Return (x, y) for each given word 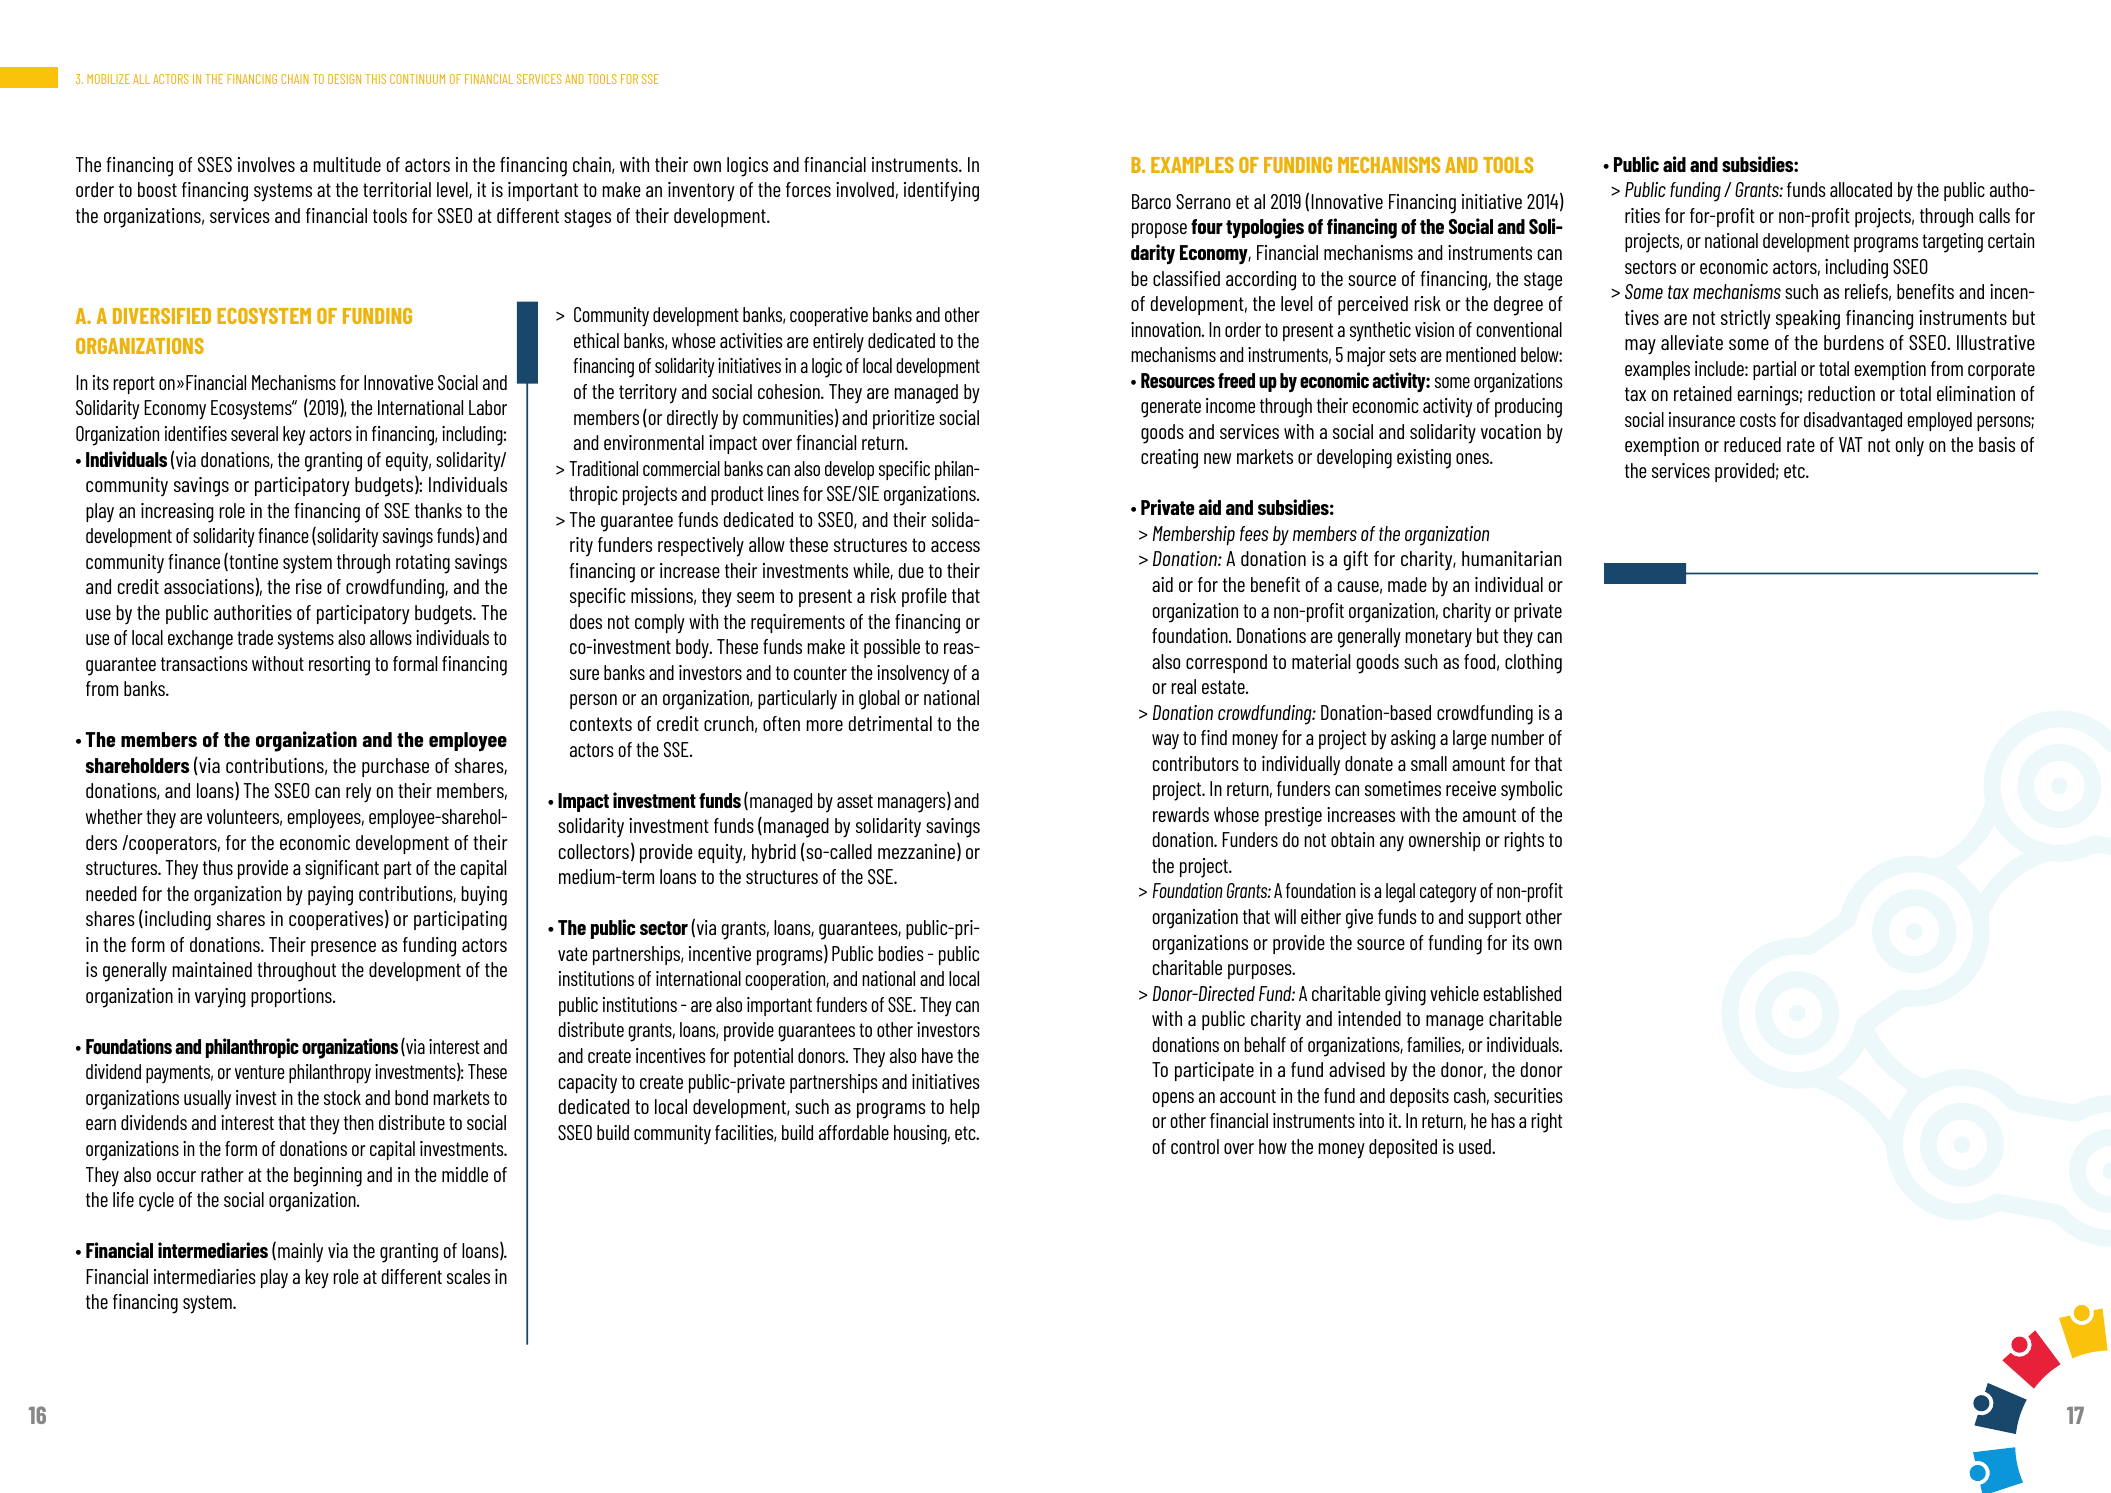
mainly (300, 1253)
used (1476, 1146)
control (1195, 1146)
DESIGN (344, 79)
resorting (339, 666)
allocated (1861, 189)
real (1183, 686)
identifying (941, 192)
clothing (1533, 664)
